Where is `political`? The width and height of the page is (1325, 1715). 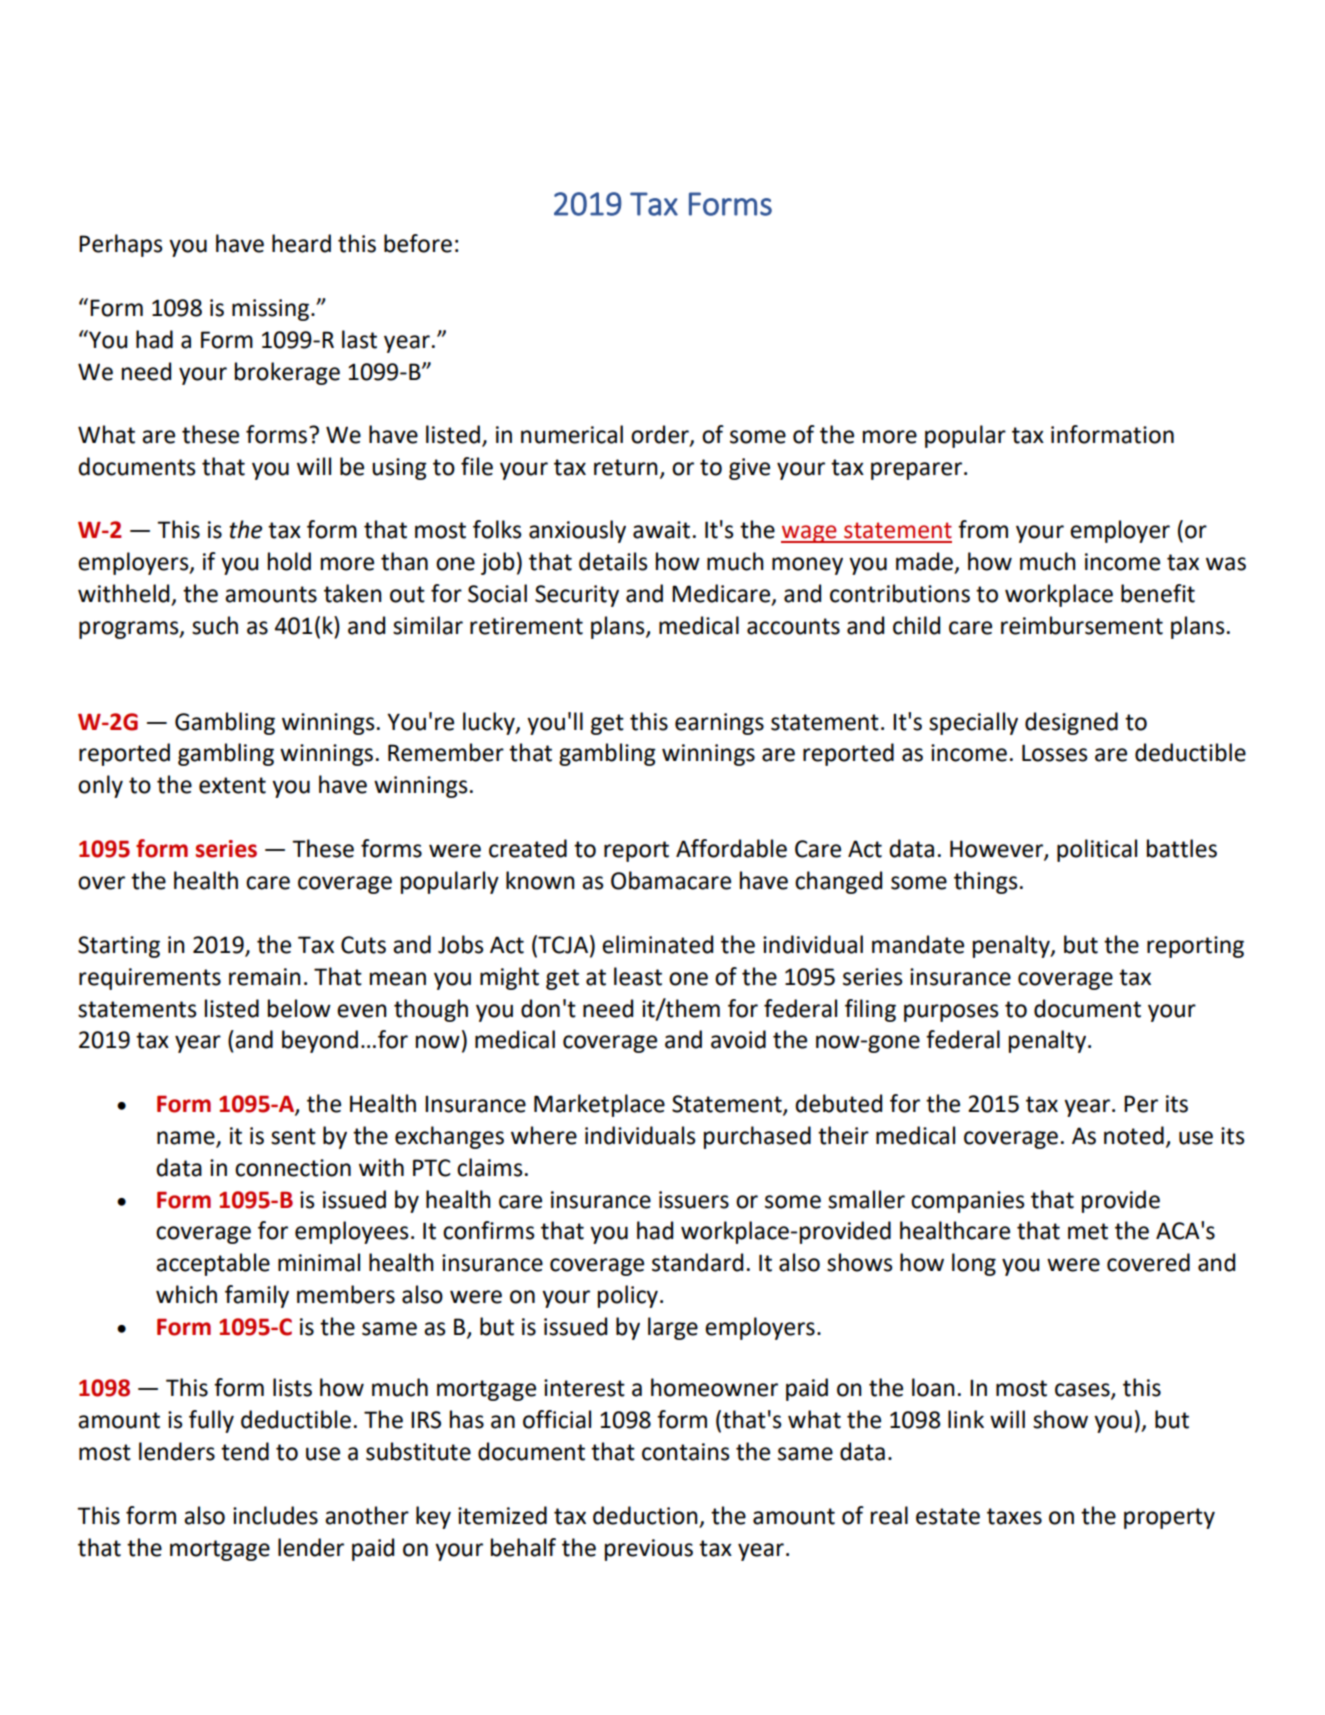
political is located at coordinates (1097, 850).
